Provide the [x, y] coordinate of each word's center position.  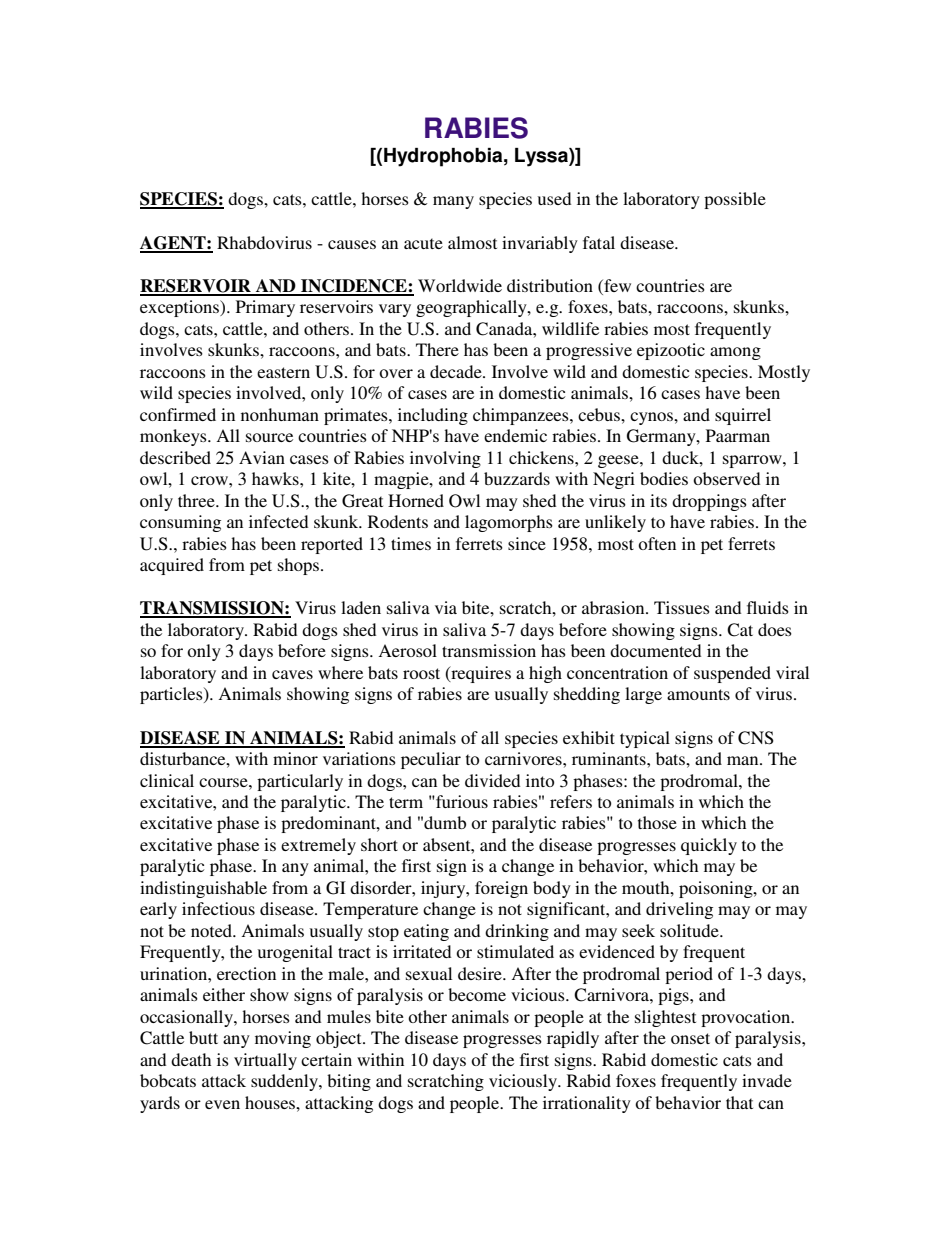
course [224, 782]
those [657, 822]
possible [735, 200]
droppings [709, 502]
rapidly [573, 1039]
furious [461, 801]
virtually [265, 1061]
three [197, 500]
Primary [265, 308]
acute [423, 243]
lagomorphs [509, 523]
